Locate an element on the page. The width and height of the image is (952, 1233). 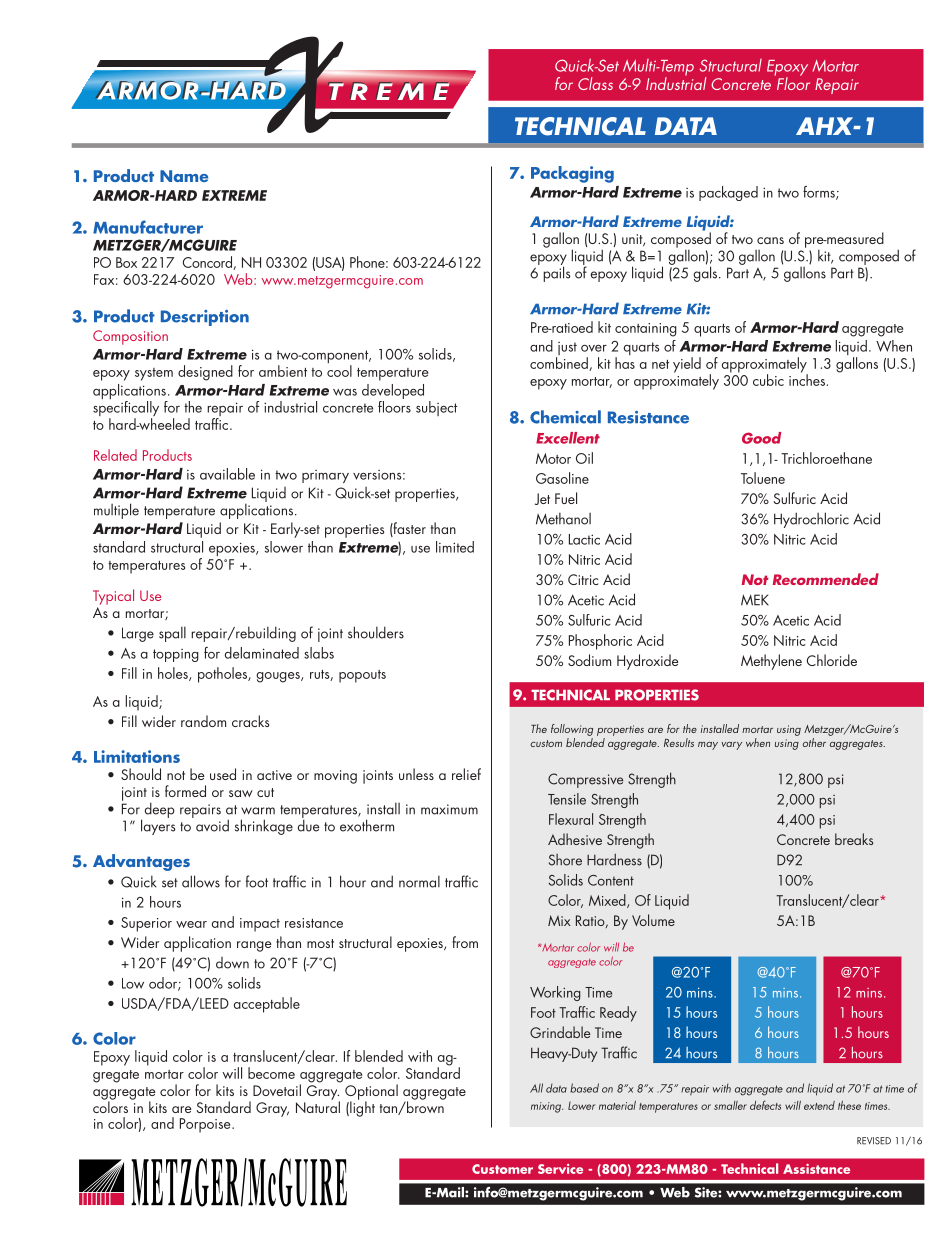
spall is located at coordinates (172, 634).
